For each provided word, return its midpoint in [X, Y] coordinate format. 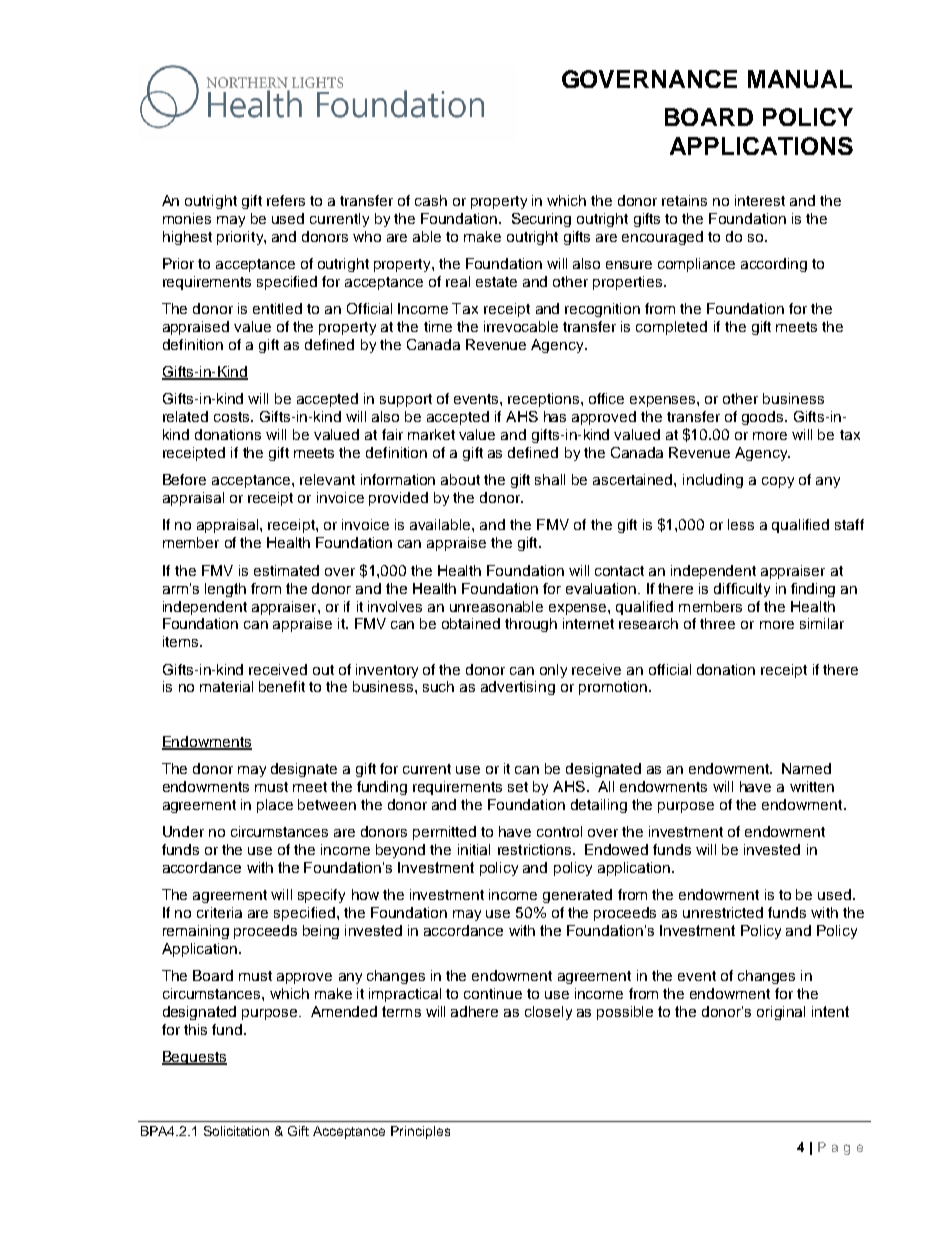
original [781, 1013]
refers [286, 200]
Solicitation [236, 1131]
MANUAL [800, 79]
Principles [420, 1132]
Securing [541, 220]
